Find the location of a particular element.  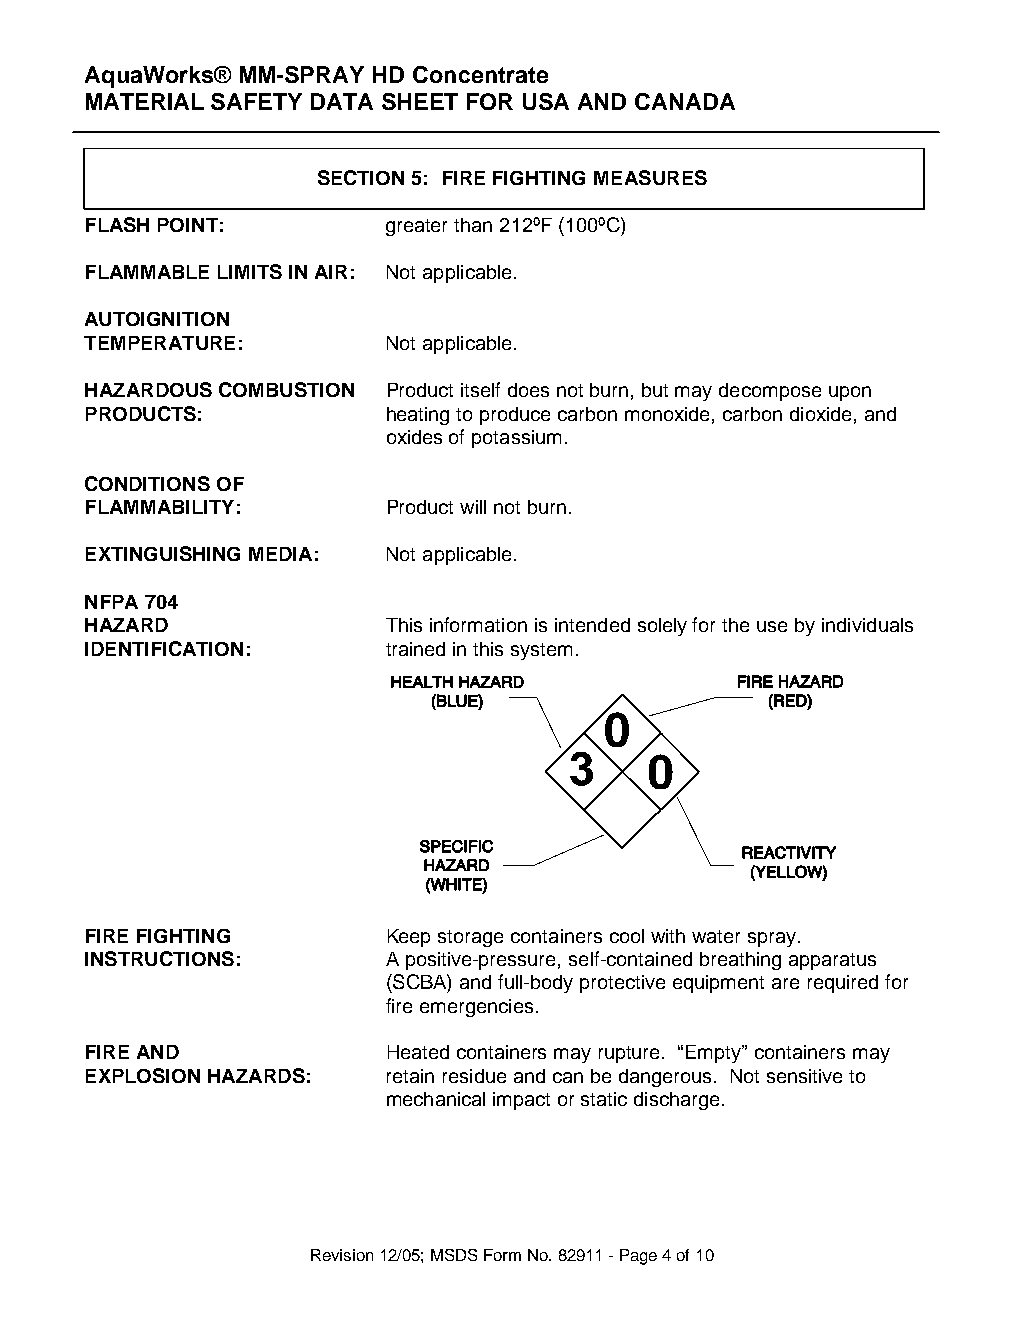

MSDS is located at coordinates (454, 1255).
